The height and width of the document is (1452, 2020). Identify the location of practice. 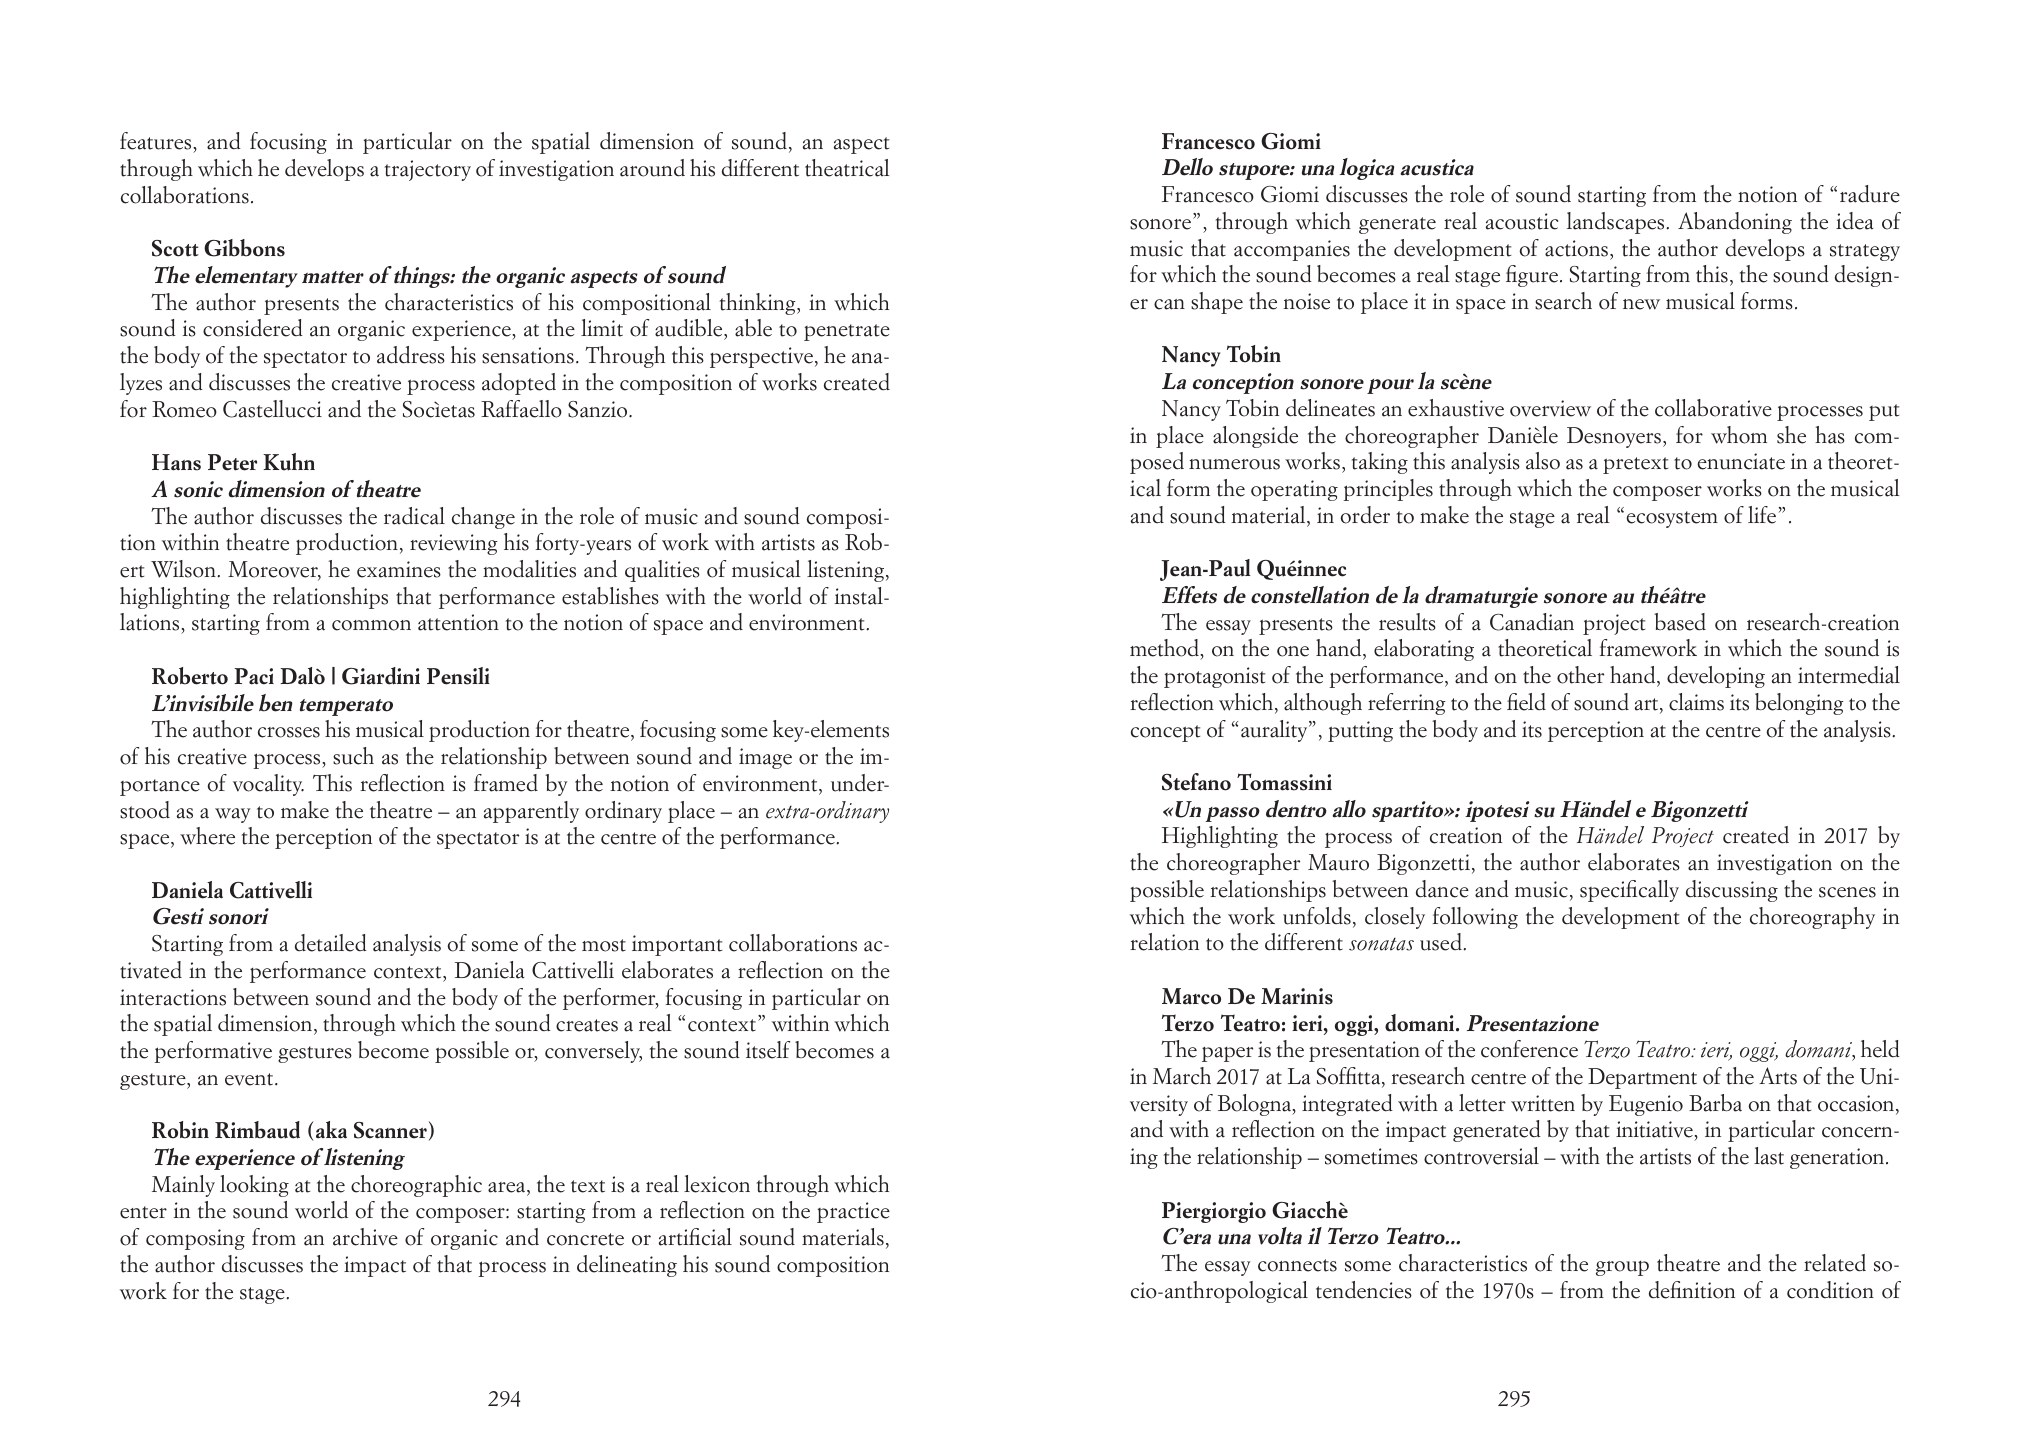
(853, 1212).
